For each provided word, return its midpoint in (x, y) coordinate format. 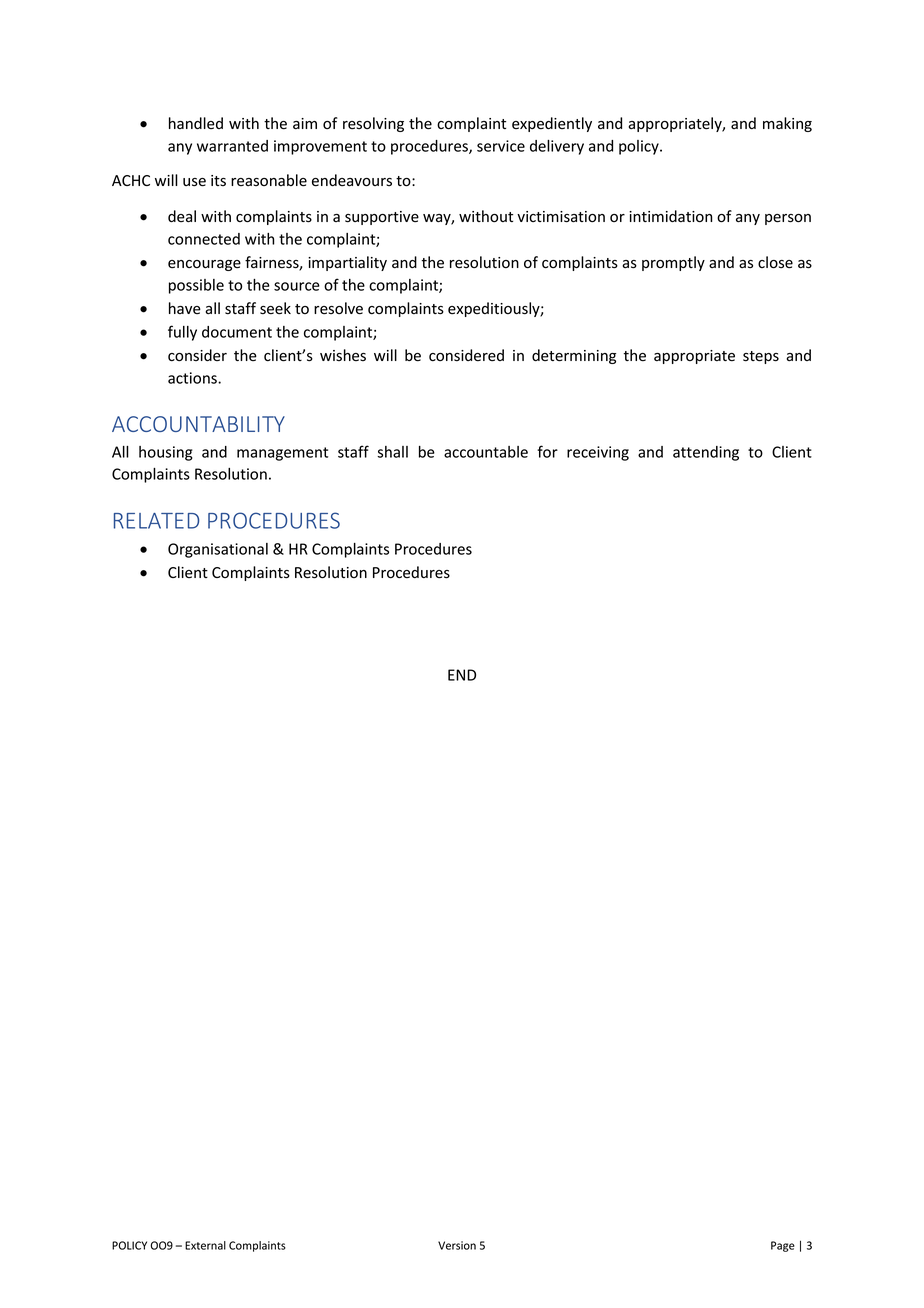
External (205, 1245)
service (501, 146)
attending (706, 453)
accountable (486, 452)
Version (457, 1245)
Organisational (218, 550)
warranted (232, 146)
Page (783, 1246)
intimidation (670, 216)
